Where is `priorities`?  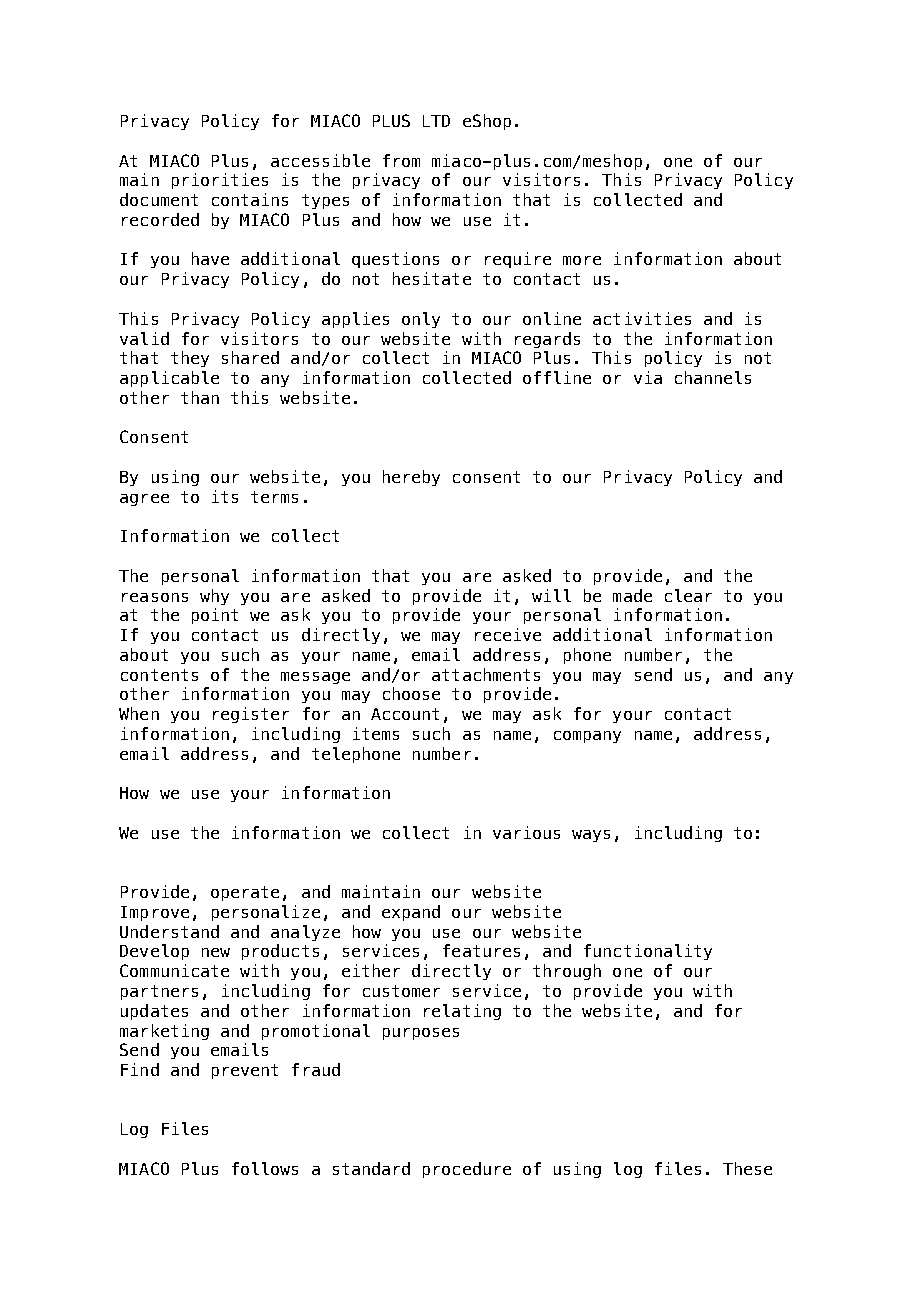
priorities is located at coordinates (220, 181).
